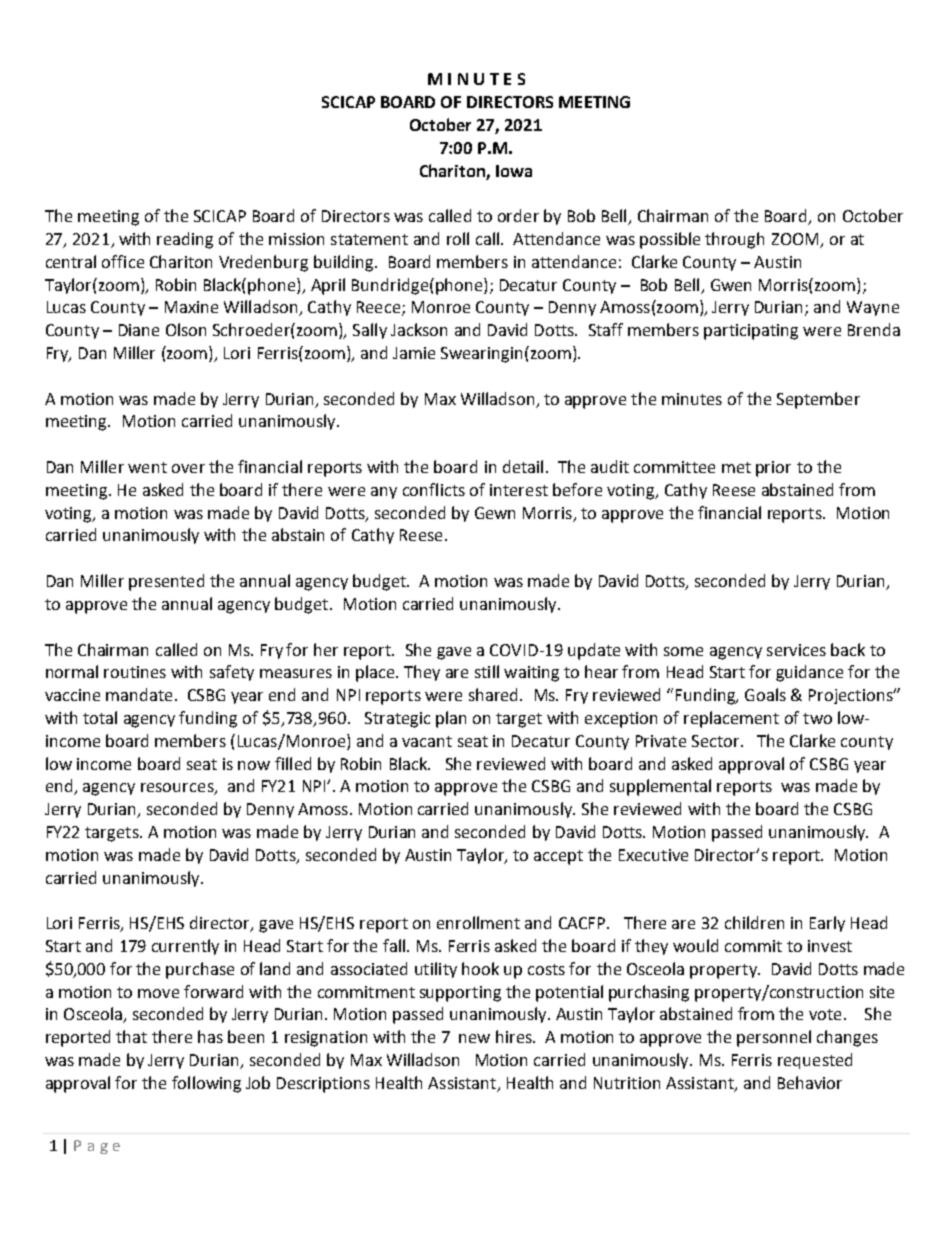  What do you see at coordinates (147, 467) in the image?
I see `went` at bounding box center [147, 467].
